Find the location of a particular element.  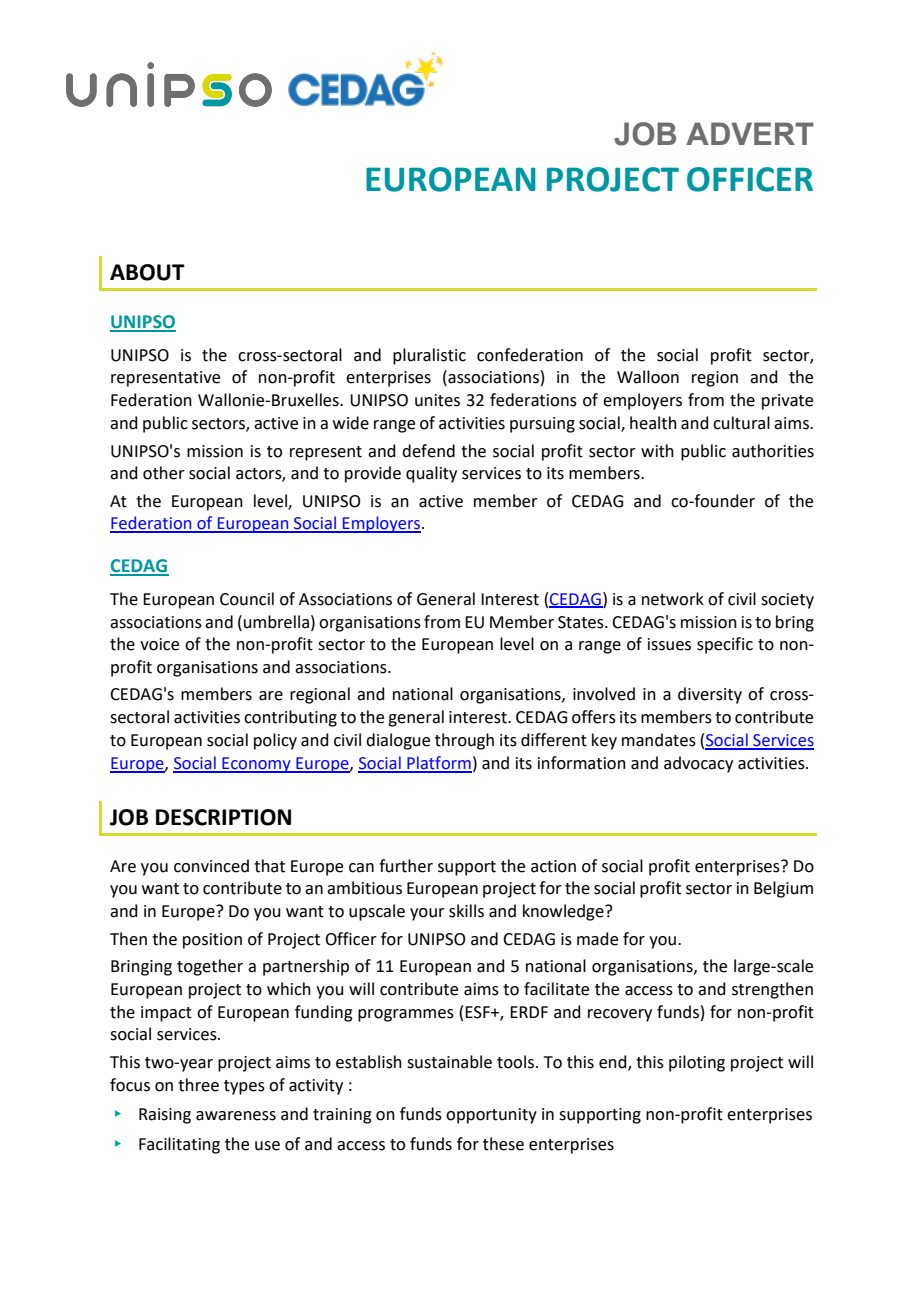

other is located at coordinates (164, 473).
